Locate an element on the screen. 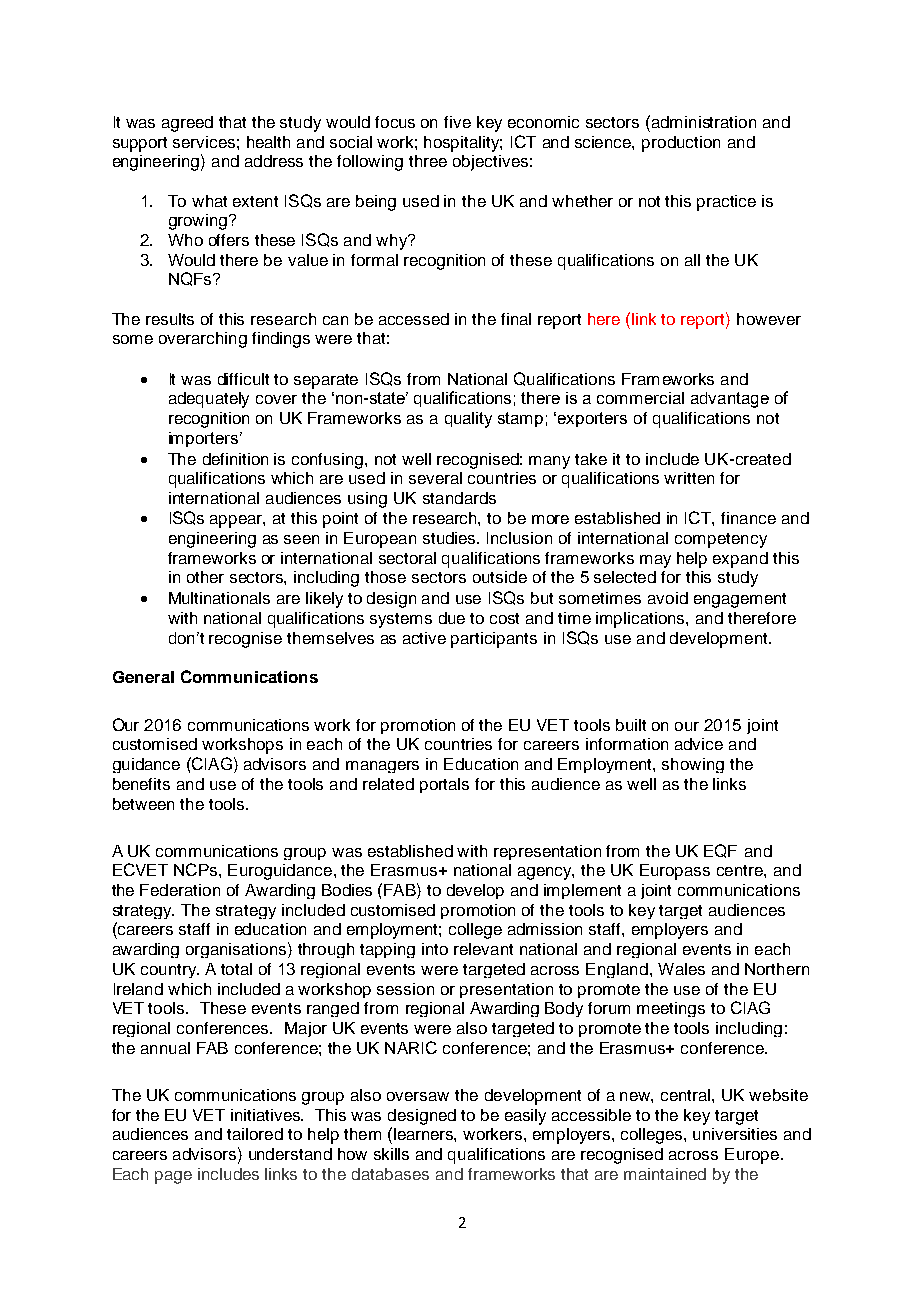  skills is located at coordinates (391, 1154).
